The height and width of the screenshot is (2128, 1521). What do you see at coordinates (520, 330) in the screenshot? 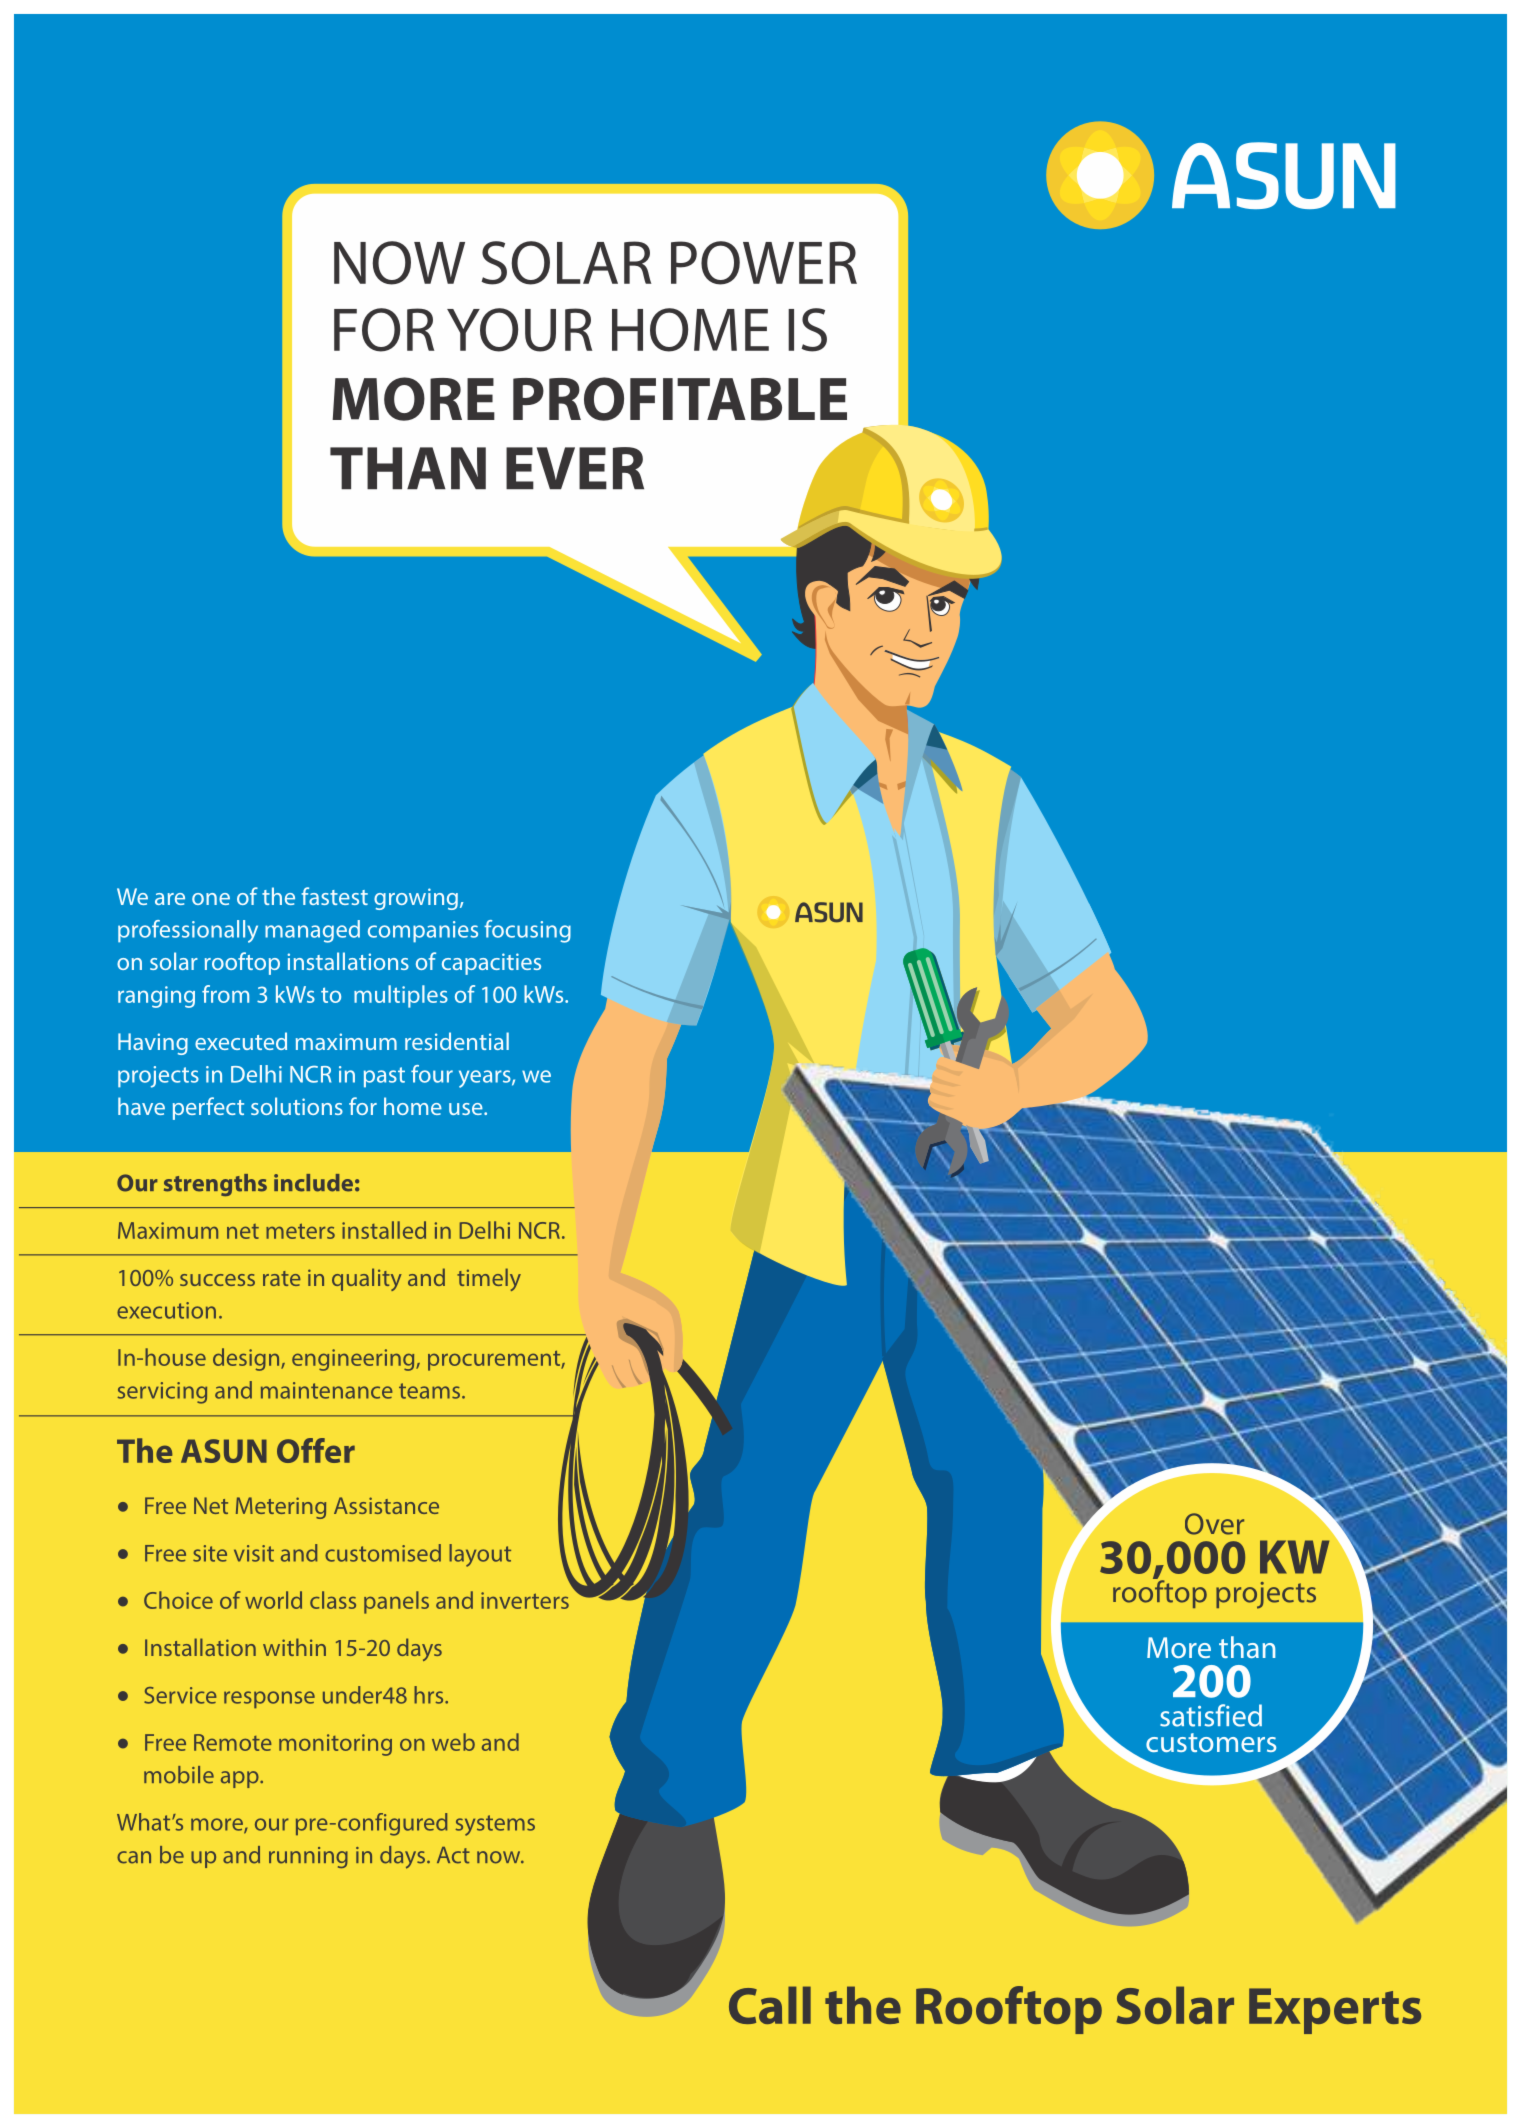
I see `YOUR` at bounding box center [520, 330].
